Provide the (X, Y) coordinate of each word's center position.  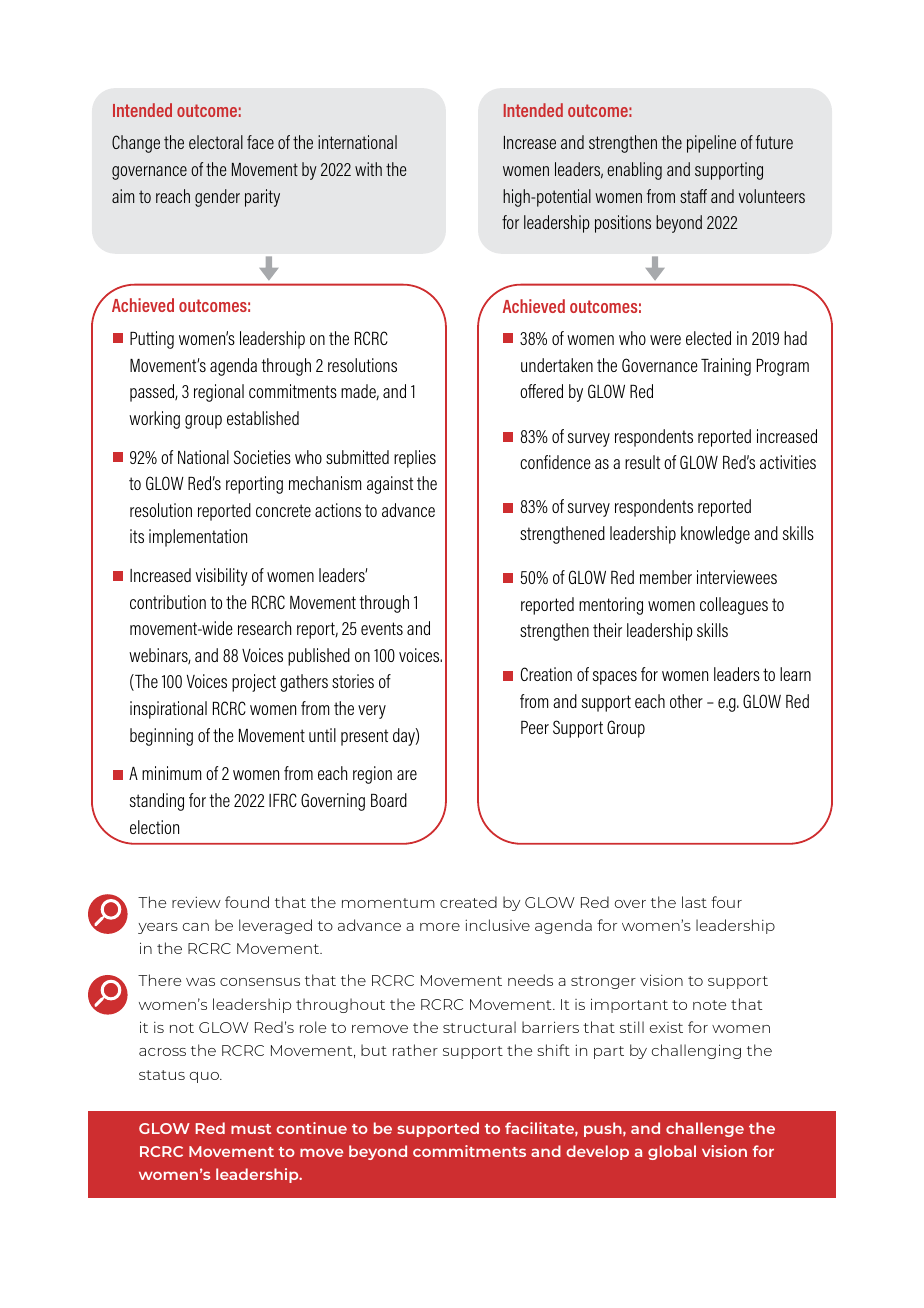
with (368, 169)
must (251, 1129)
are (407, 775)
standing (157, 802)
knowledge (715, 535)
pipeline (711, 144)
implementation (198, 538)
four (726, 902)
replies (415, 459)
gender (217, 198)
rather (415, 1050)
